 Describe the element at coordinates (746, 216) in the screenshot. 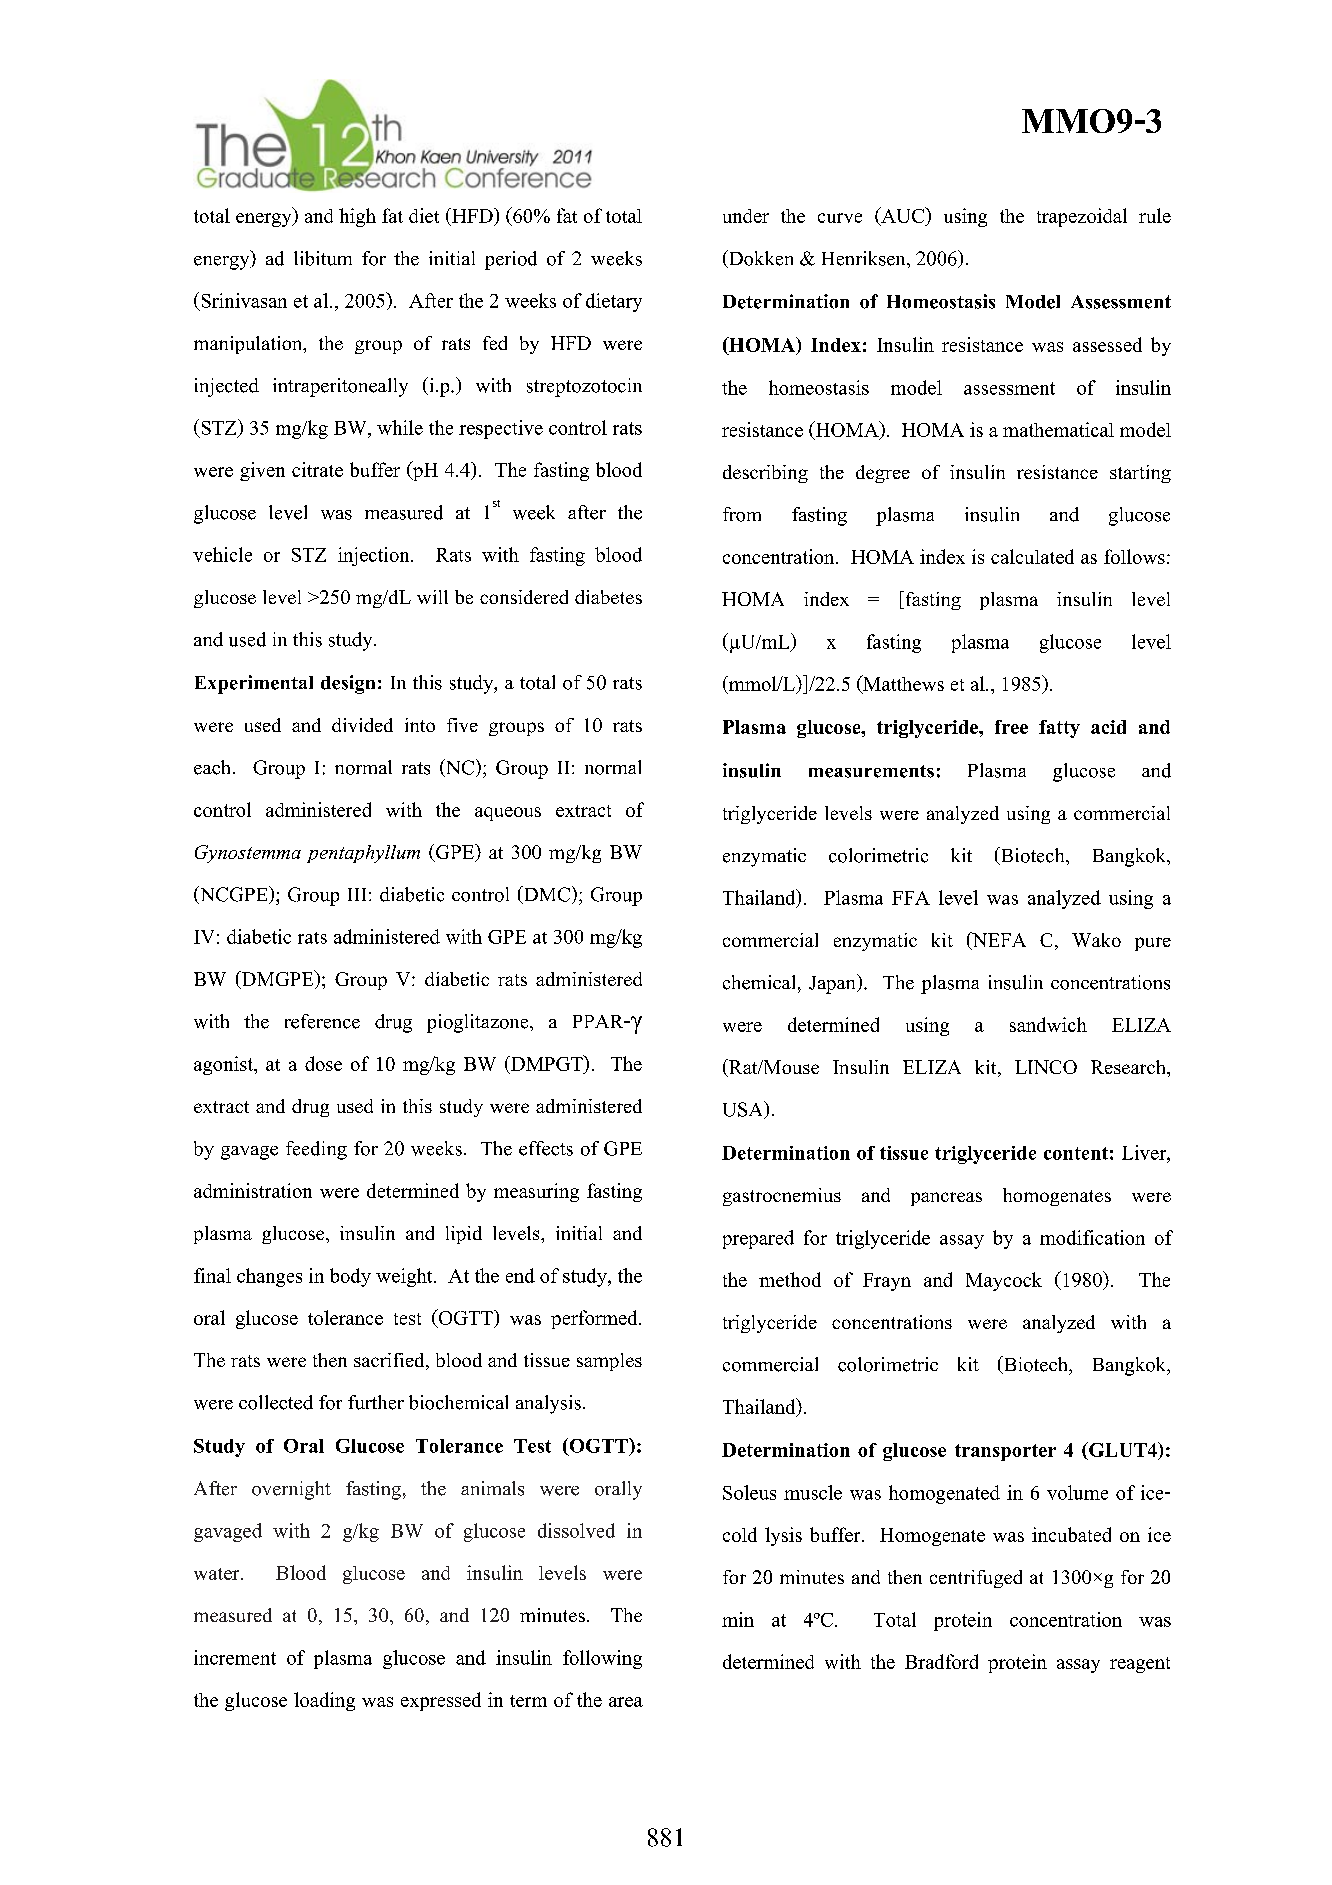

I see `under` at that location.
